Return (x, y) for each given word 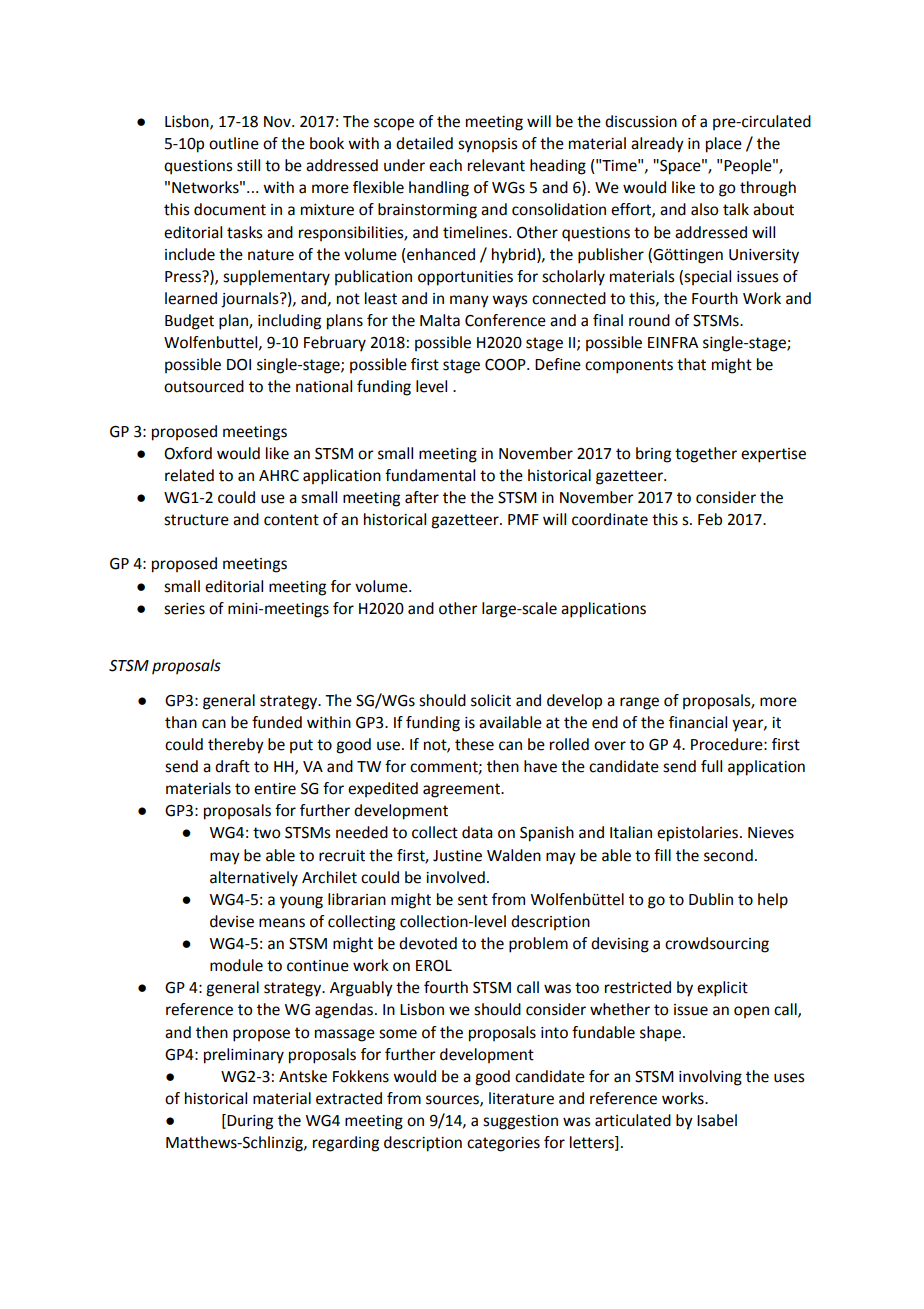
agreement (462, 790)
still (248, 165)
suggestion (520, 1122)
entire (275, 789)
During (249, 1122)
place (724, 145)
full (711, 766)
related (189, 475)
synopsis (488, 145)
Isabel (717, 1120)
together (706, 455)
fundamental (430, 475)
